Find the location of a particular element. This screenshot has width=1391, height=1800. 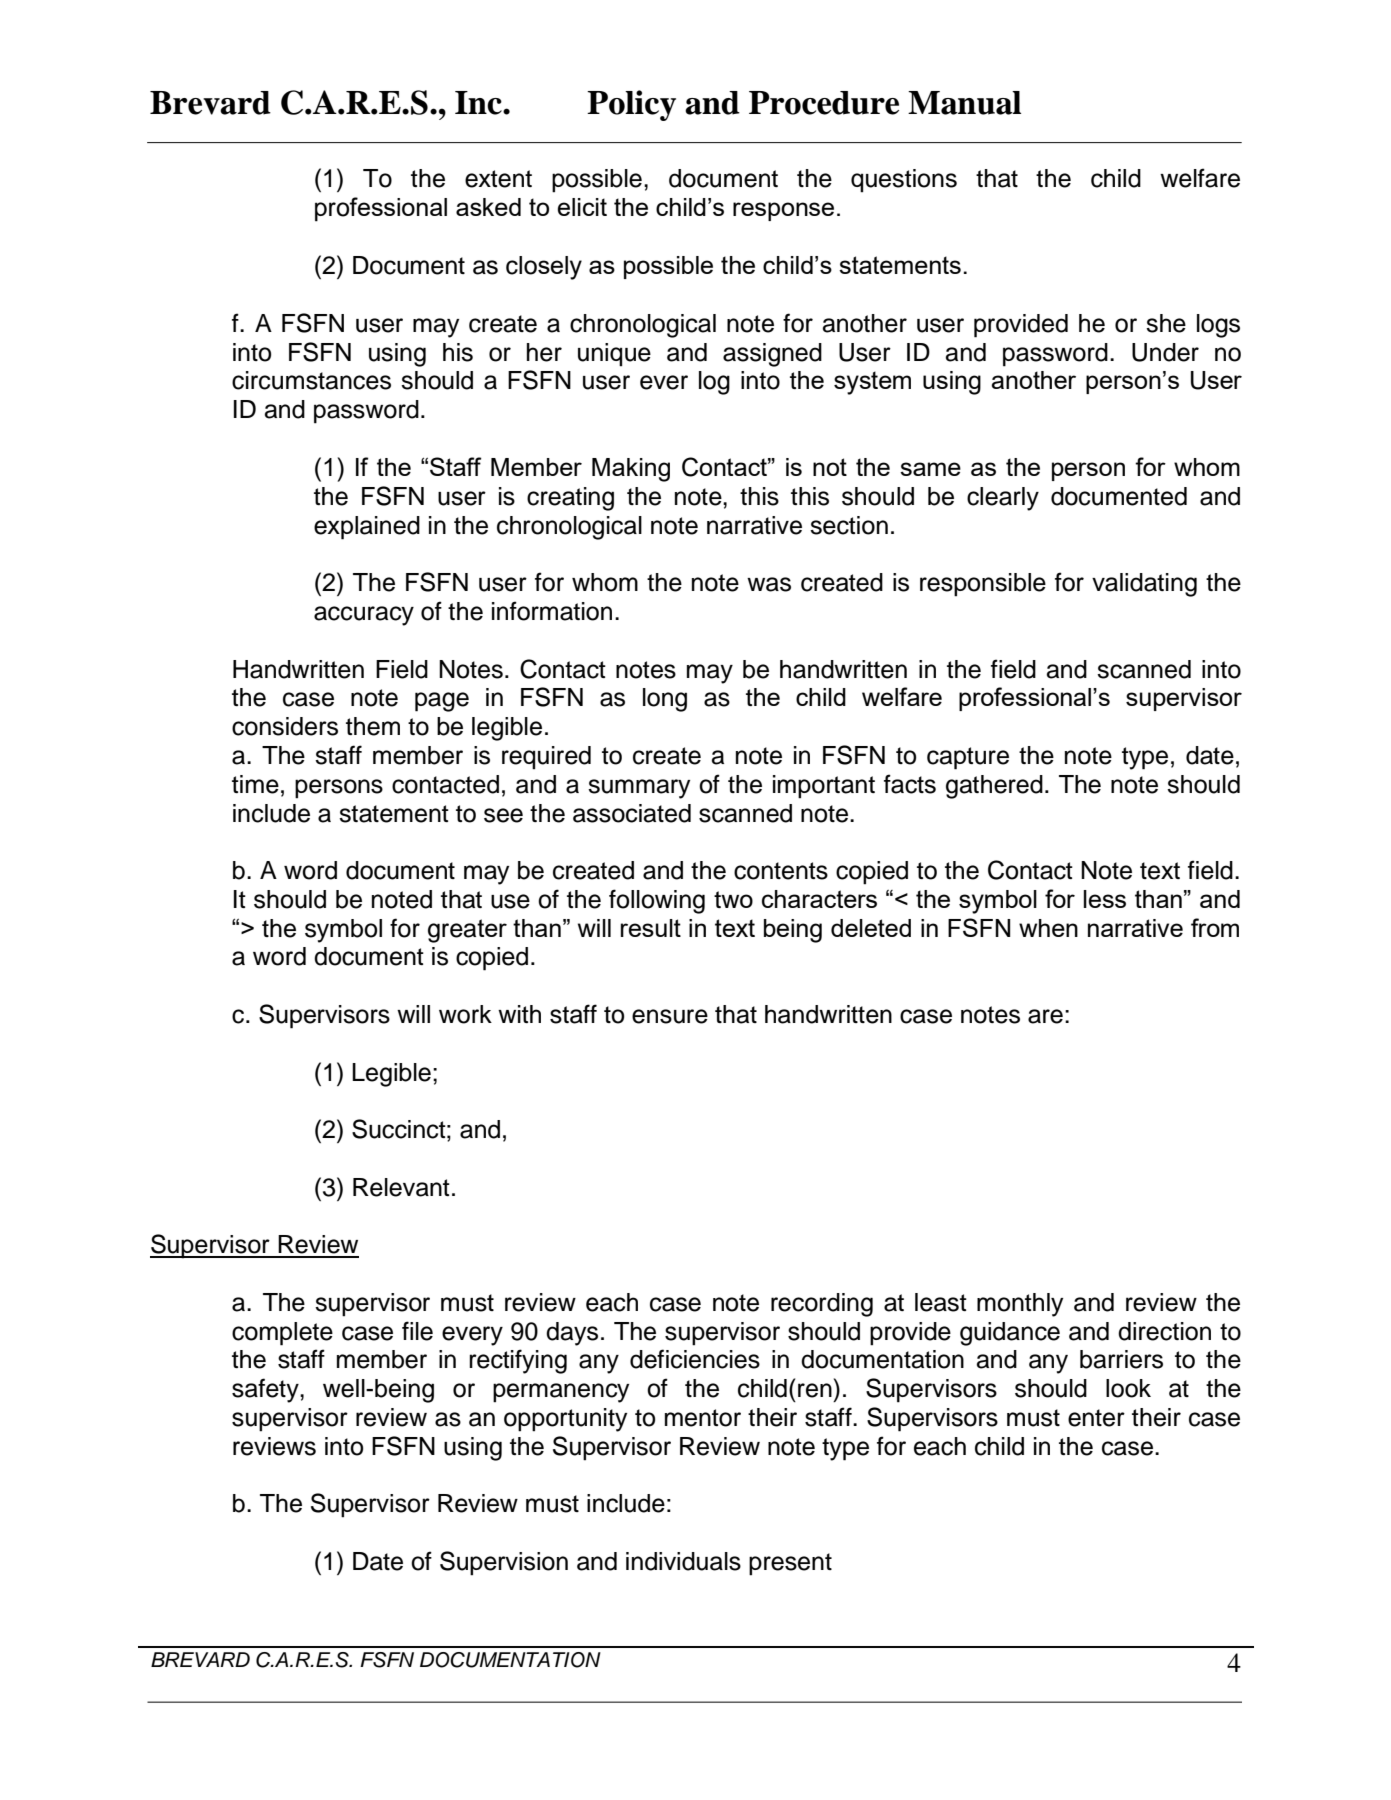

validating is located at coordinates (1144, 585).
